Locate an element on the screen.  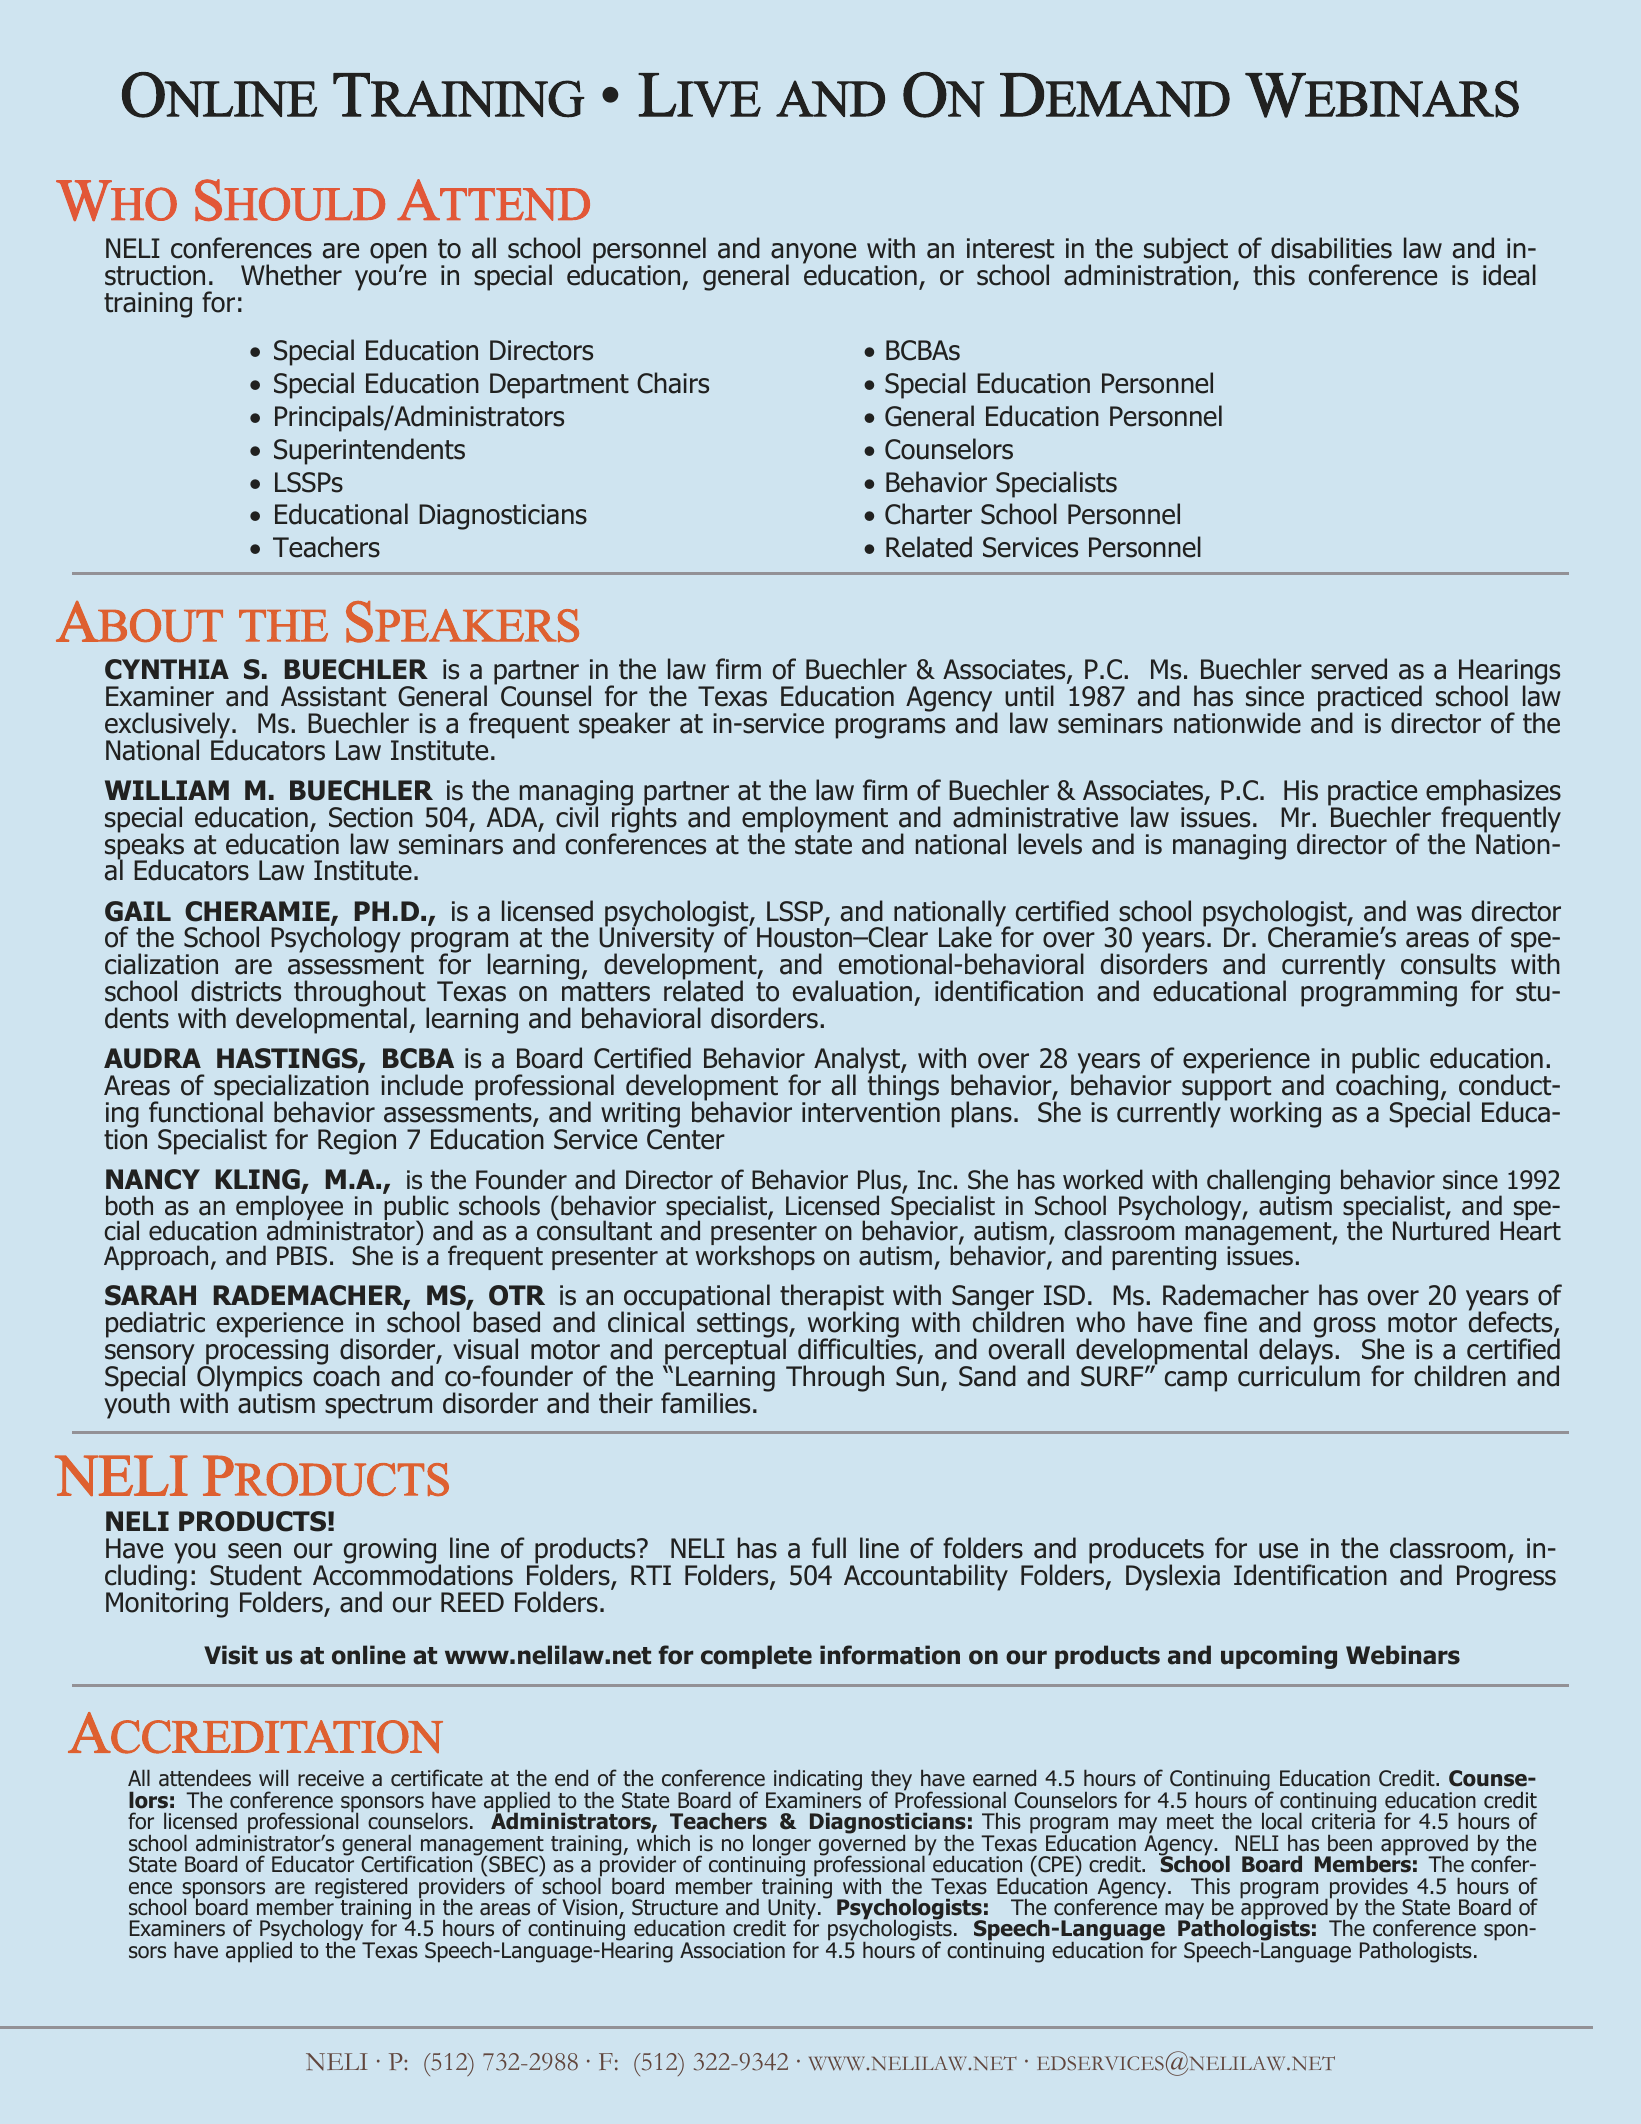
served is located at coordinates (1349, 669).
